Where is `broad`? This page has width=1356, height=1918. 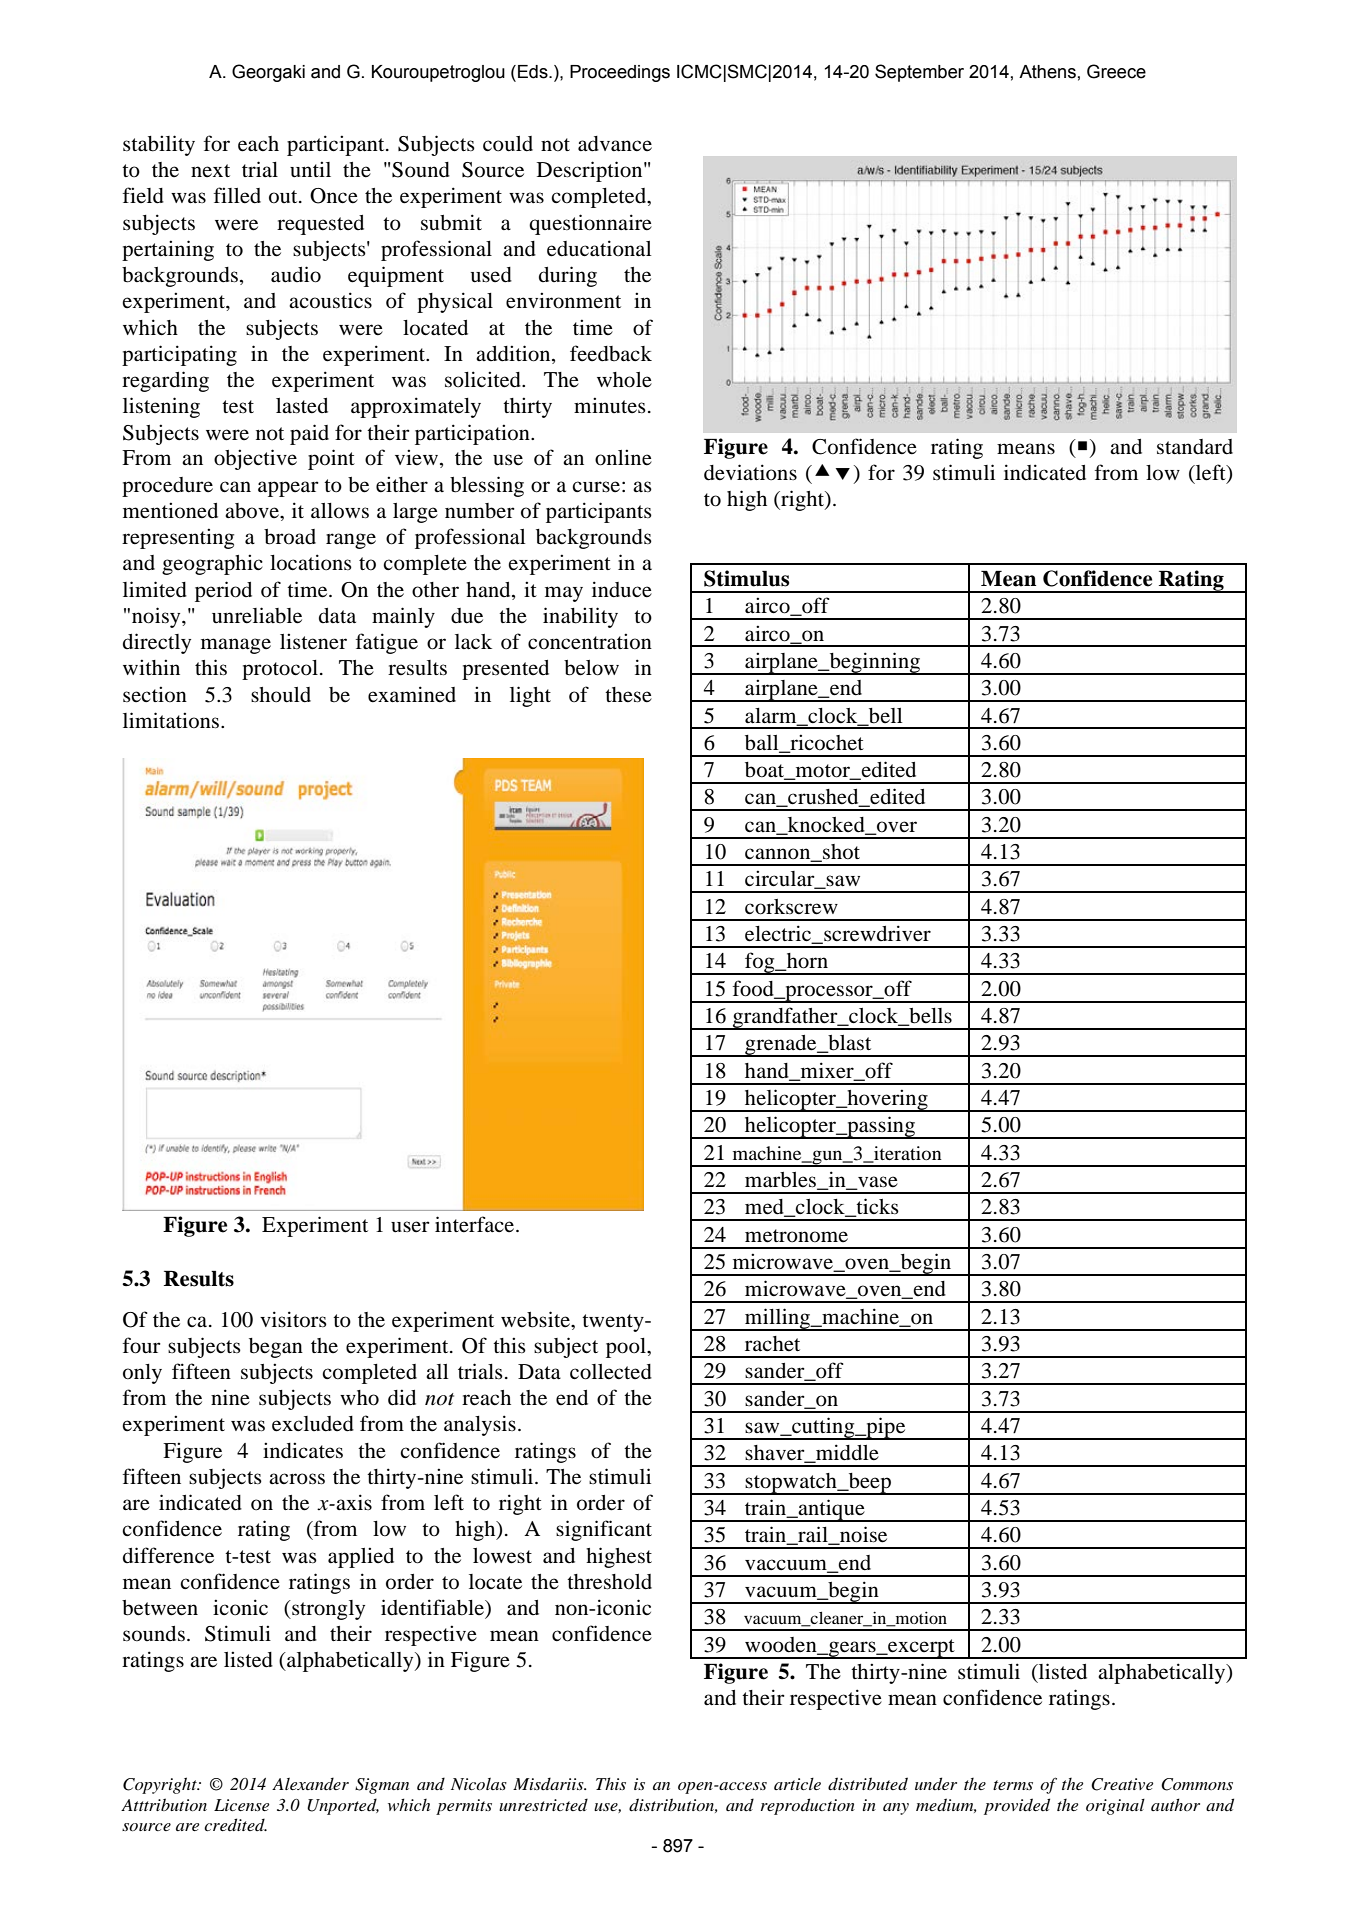 broad is located at coordinates (290, 537).
